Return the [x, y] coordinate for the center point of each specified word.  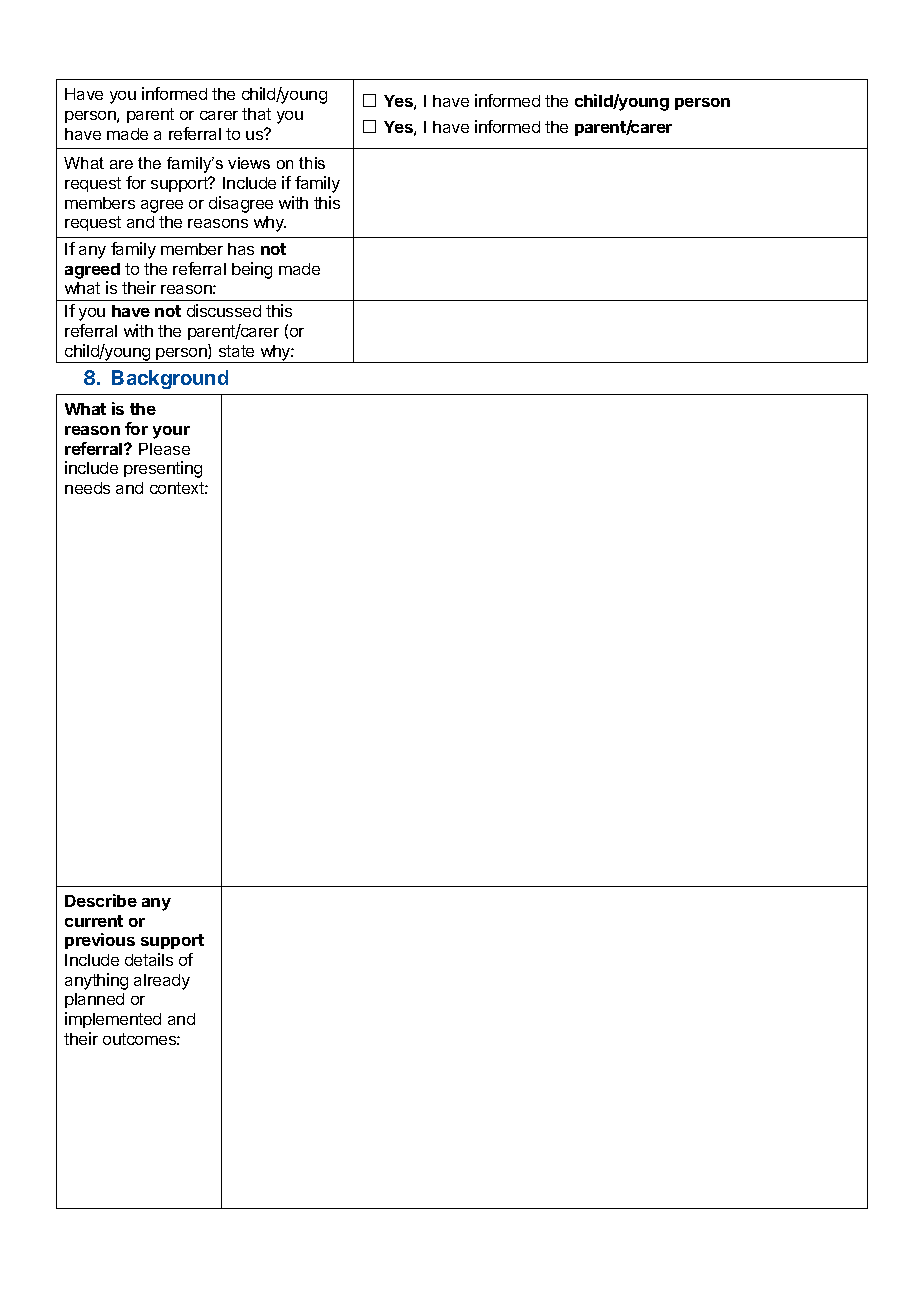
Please [164, 449]
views [249, 163]
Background [170, 379]
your [171, 432]
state [236, 351]
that [256, 114]
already [162, 982]
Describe [101, 900]
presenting [163, 469]
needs [87, 488]
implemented [113, 1020]
